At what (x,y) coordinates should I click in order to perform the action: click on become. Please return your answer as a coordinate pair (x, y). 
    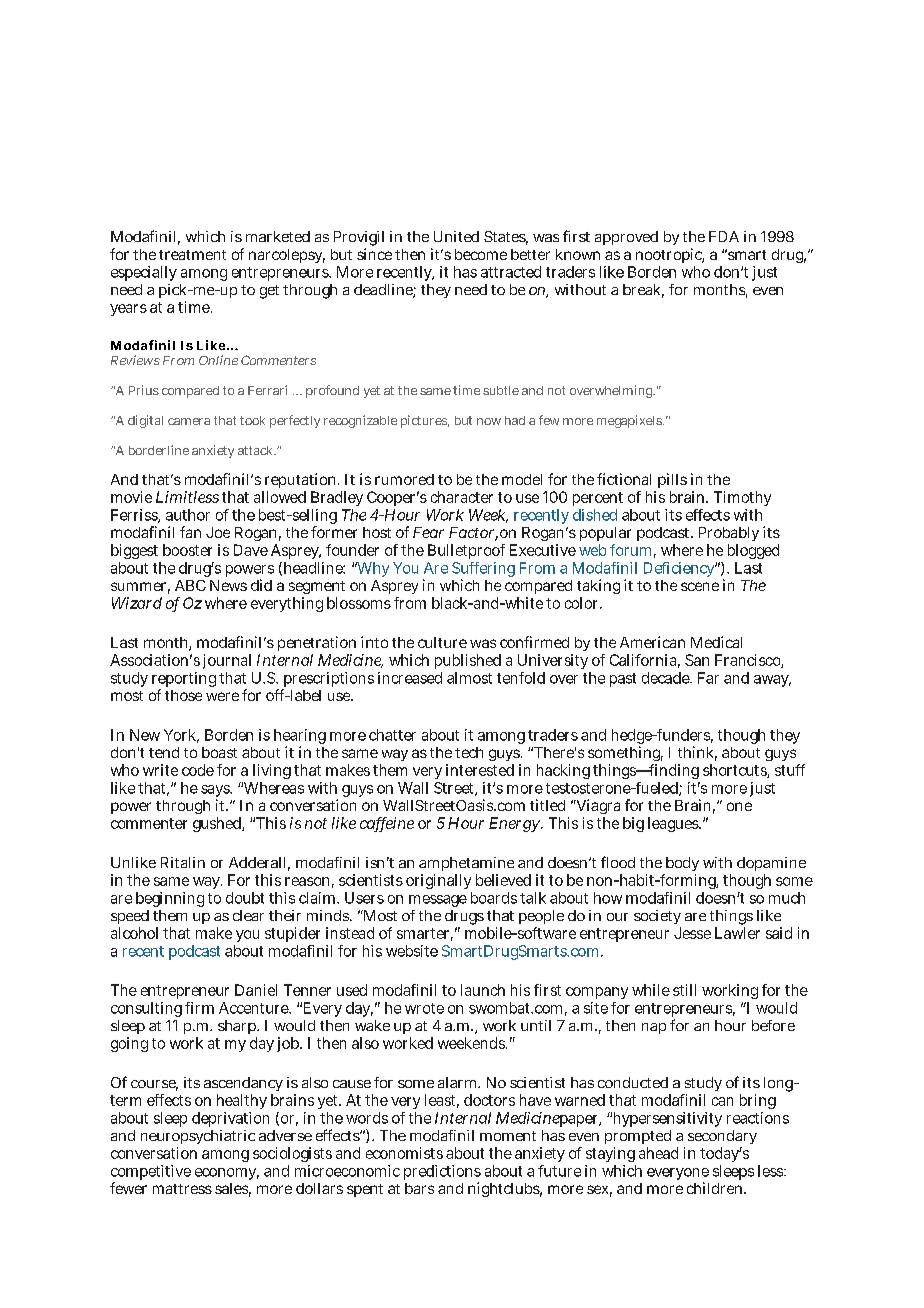
    Looking at the image, I should click on (481, 254).
